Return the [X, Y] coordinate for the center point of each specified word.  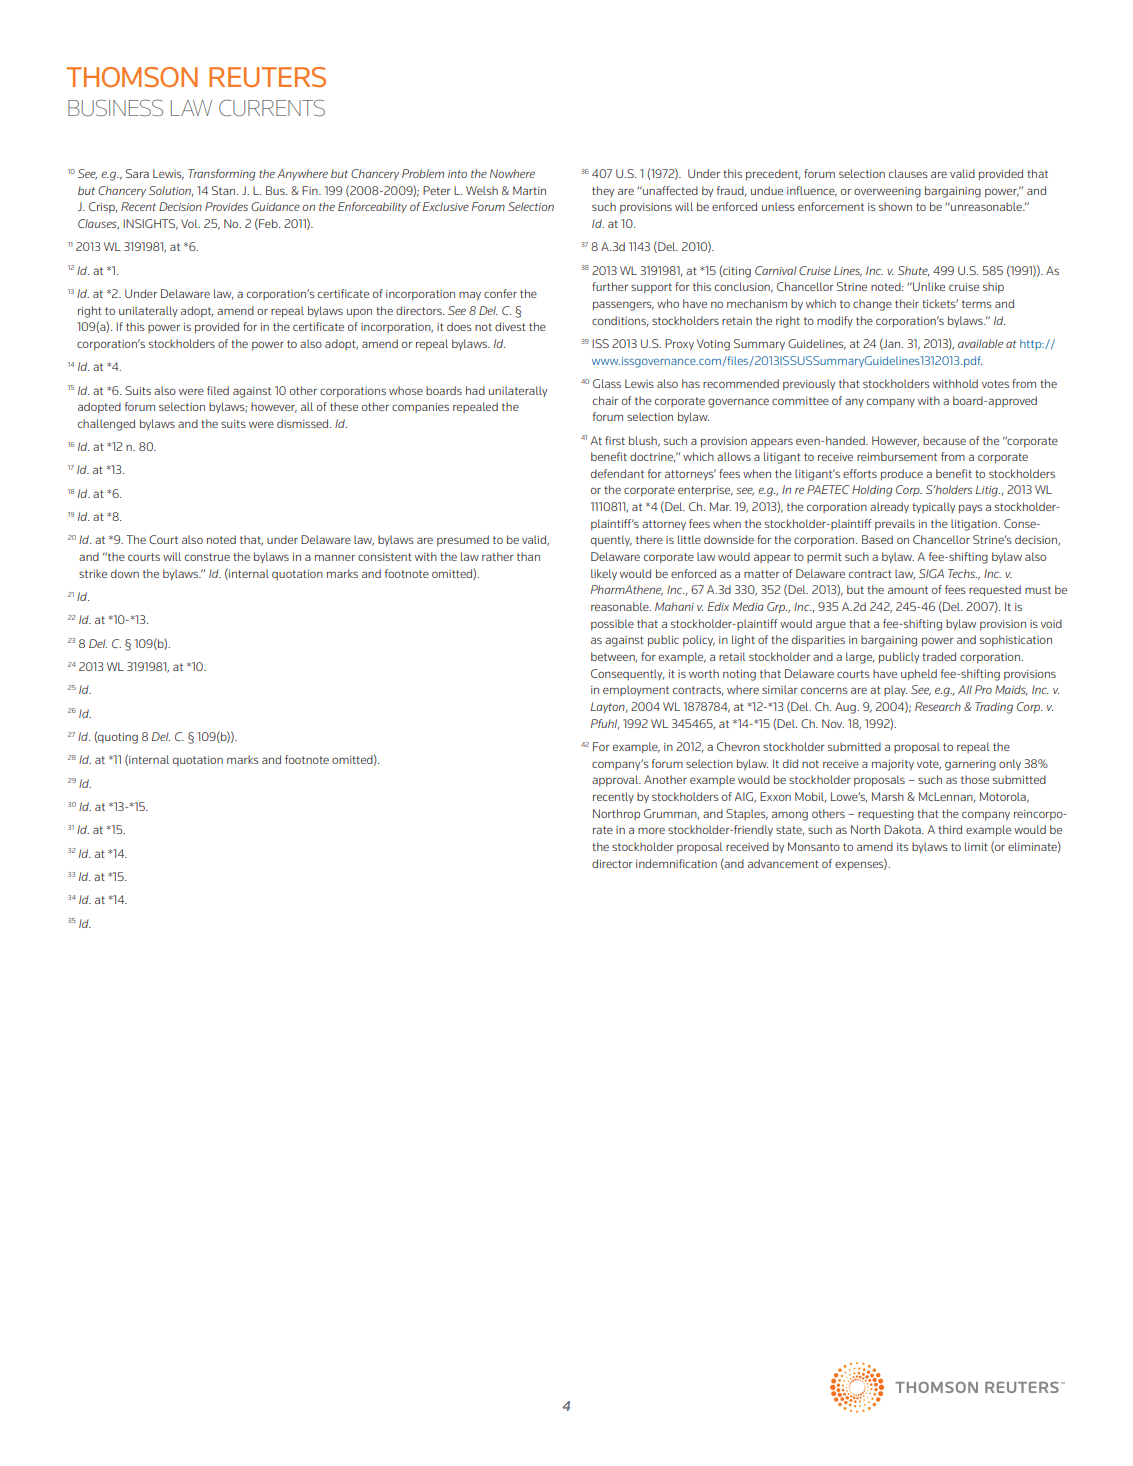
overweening [887, 192]
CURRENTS [272, 108]
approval [616, 780]
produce [902, 474]
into [457, 174]
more [651, 830]
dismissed [304, 423]
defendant [617, 473]
